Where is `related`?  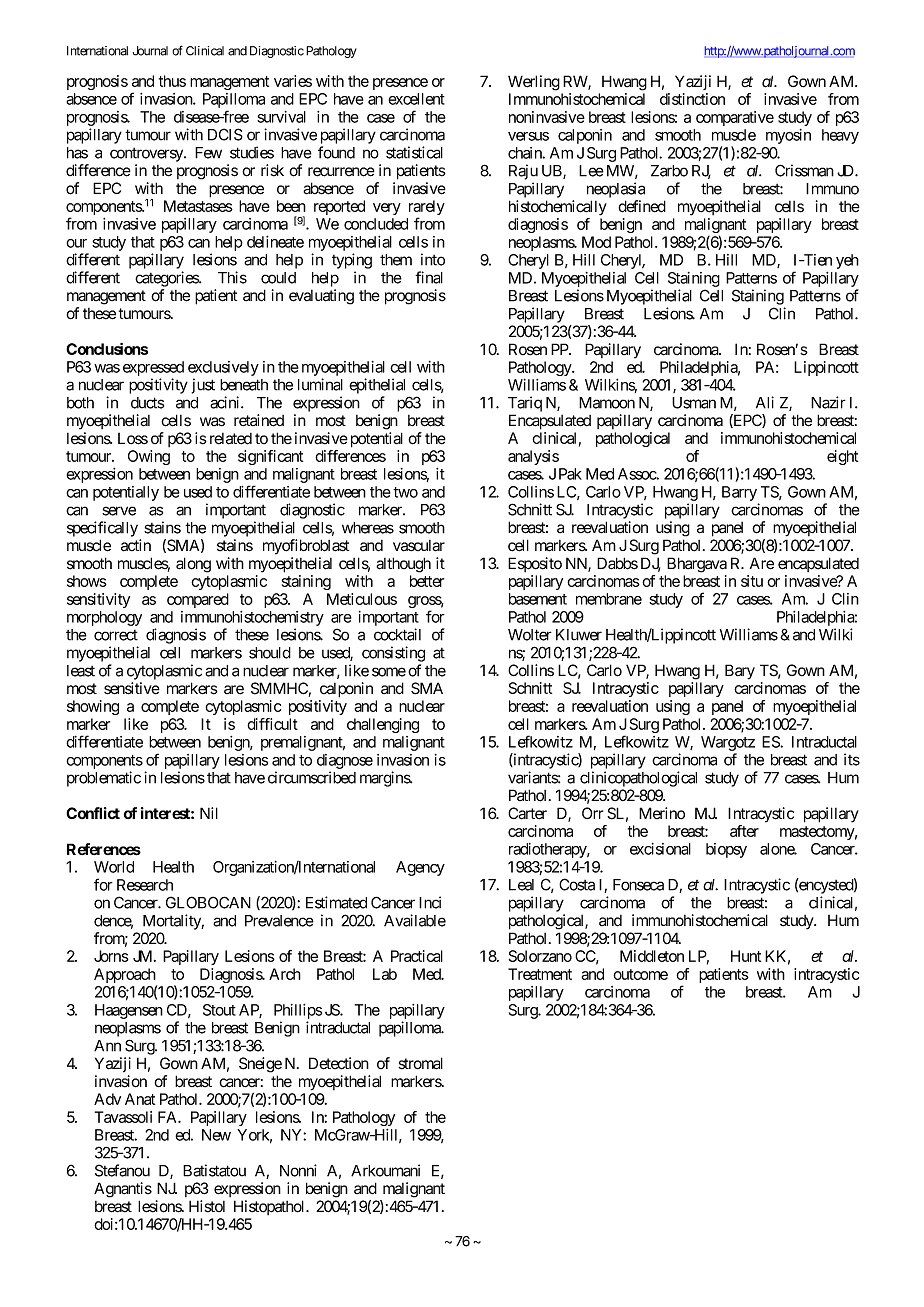
related is located at coordinates (231, 439).
